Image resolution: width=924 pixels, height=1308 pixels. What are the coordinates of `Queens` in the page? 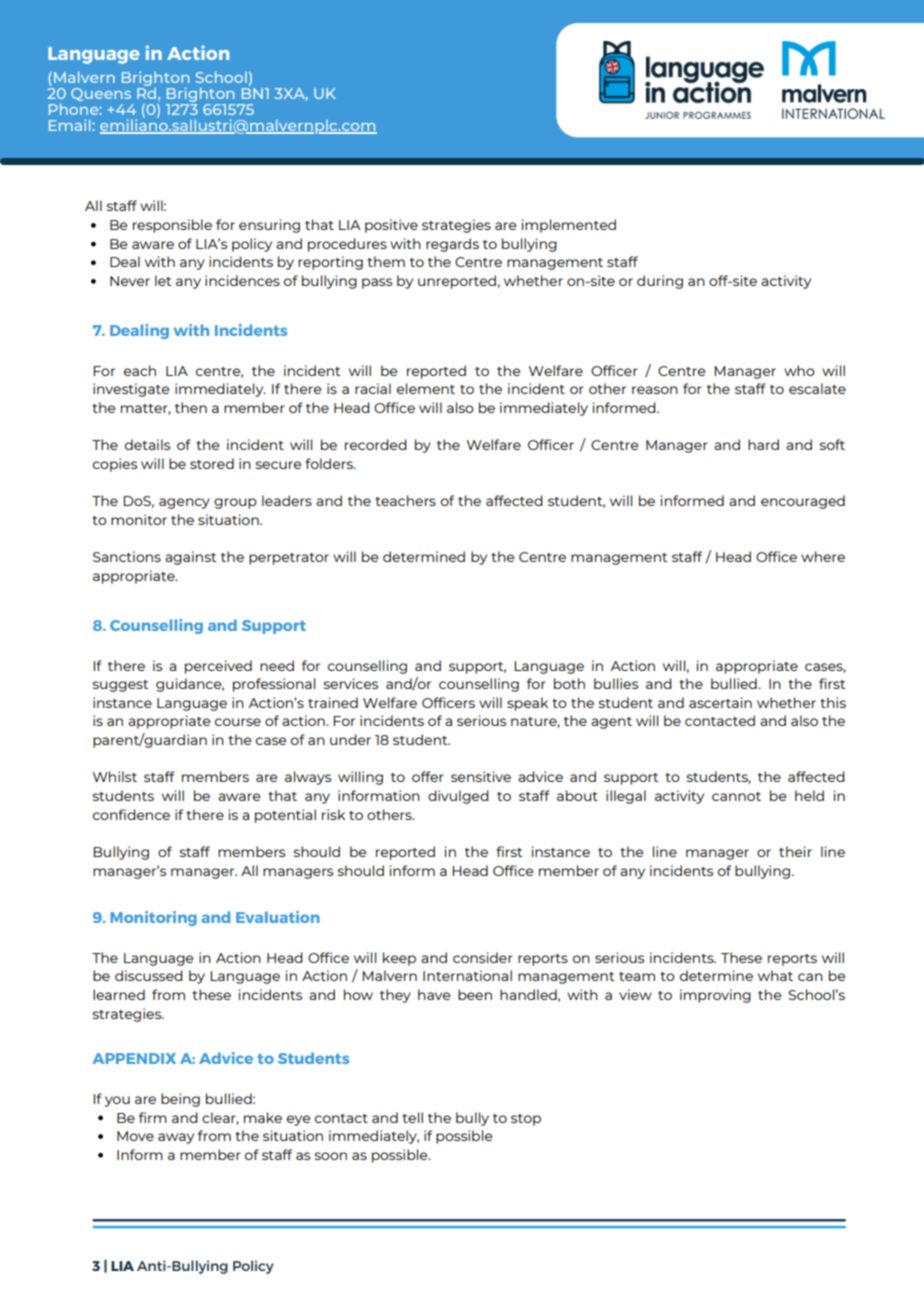 It's located at (101, 94).
